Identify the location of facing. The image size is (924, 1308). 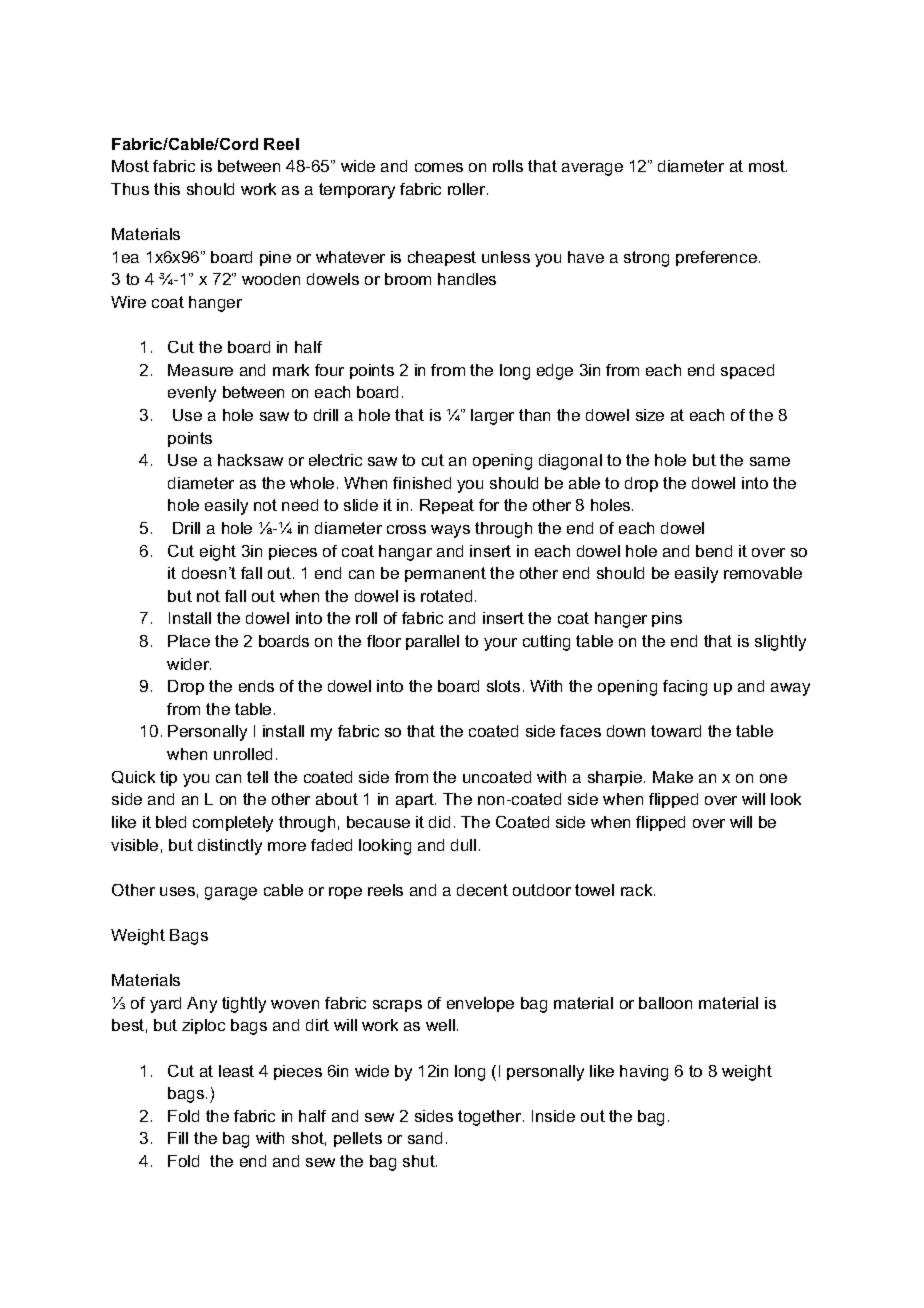
(685, 688).
